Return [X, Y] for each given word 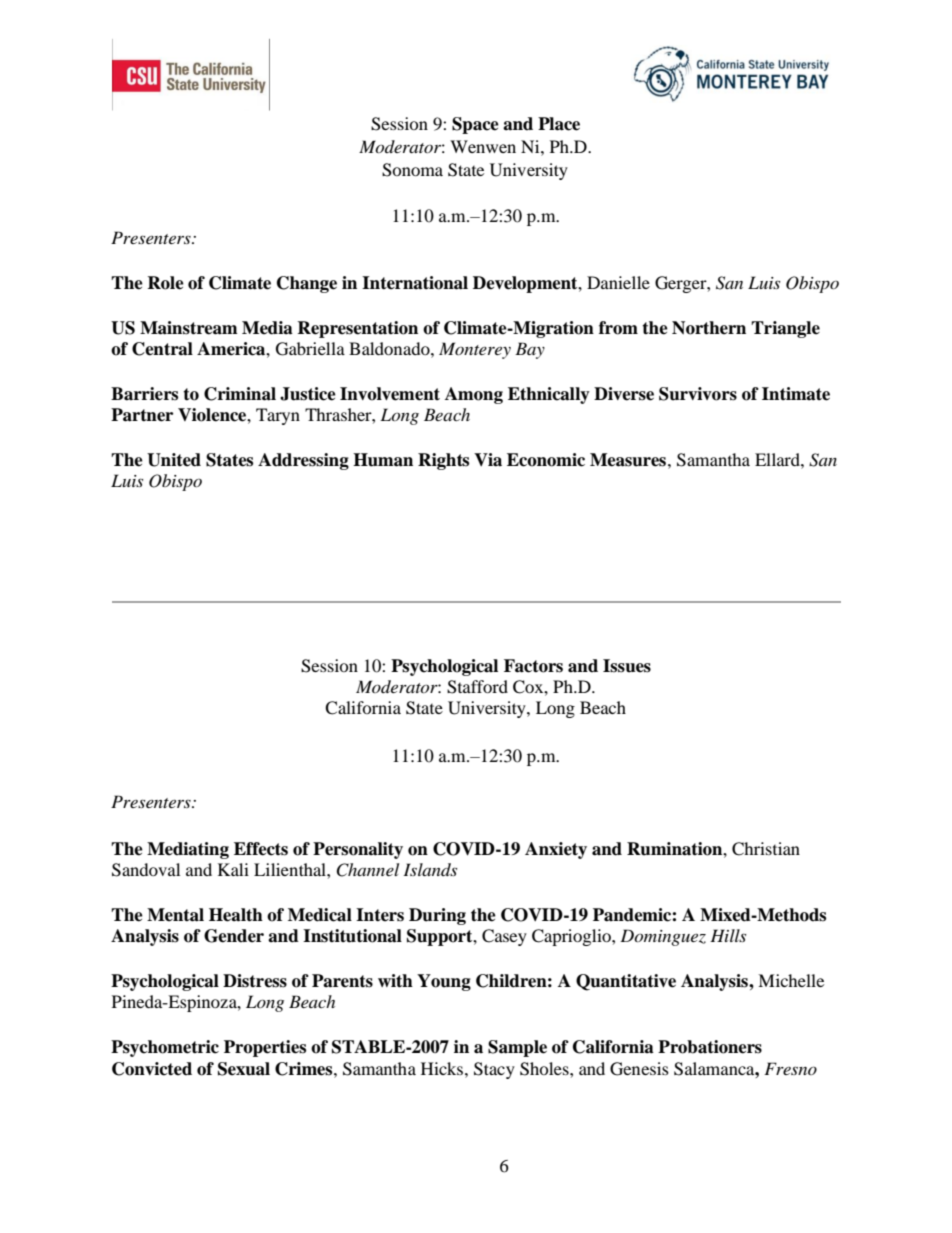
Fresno [790, 1068]
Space [475, 125]
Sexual [244, 1069]
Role [165, 283]
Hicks [443, 1068]
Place [559, 124]
